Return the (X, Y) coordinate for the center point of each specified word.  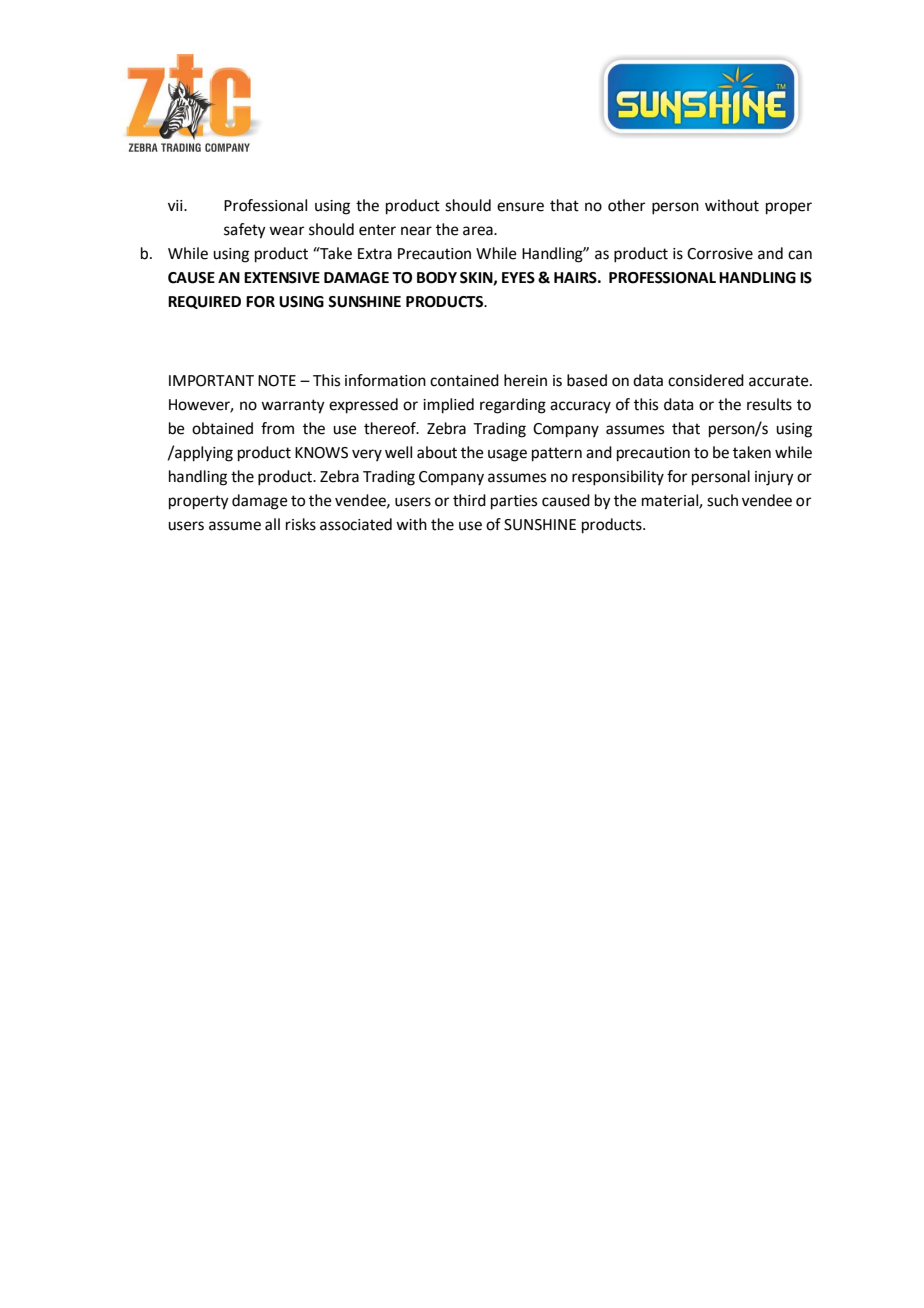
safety (245, 231)
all (272, 524)
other (626, 205)
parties (514, 502)
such (722, 500)
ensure (520, 207)
